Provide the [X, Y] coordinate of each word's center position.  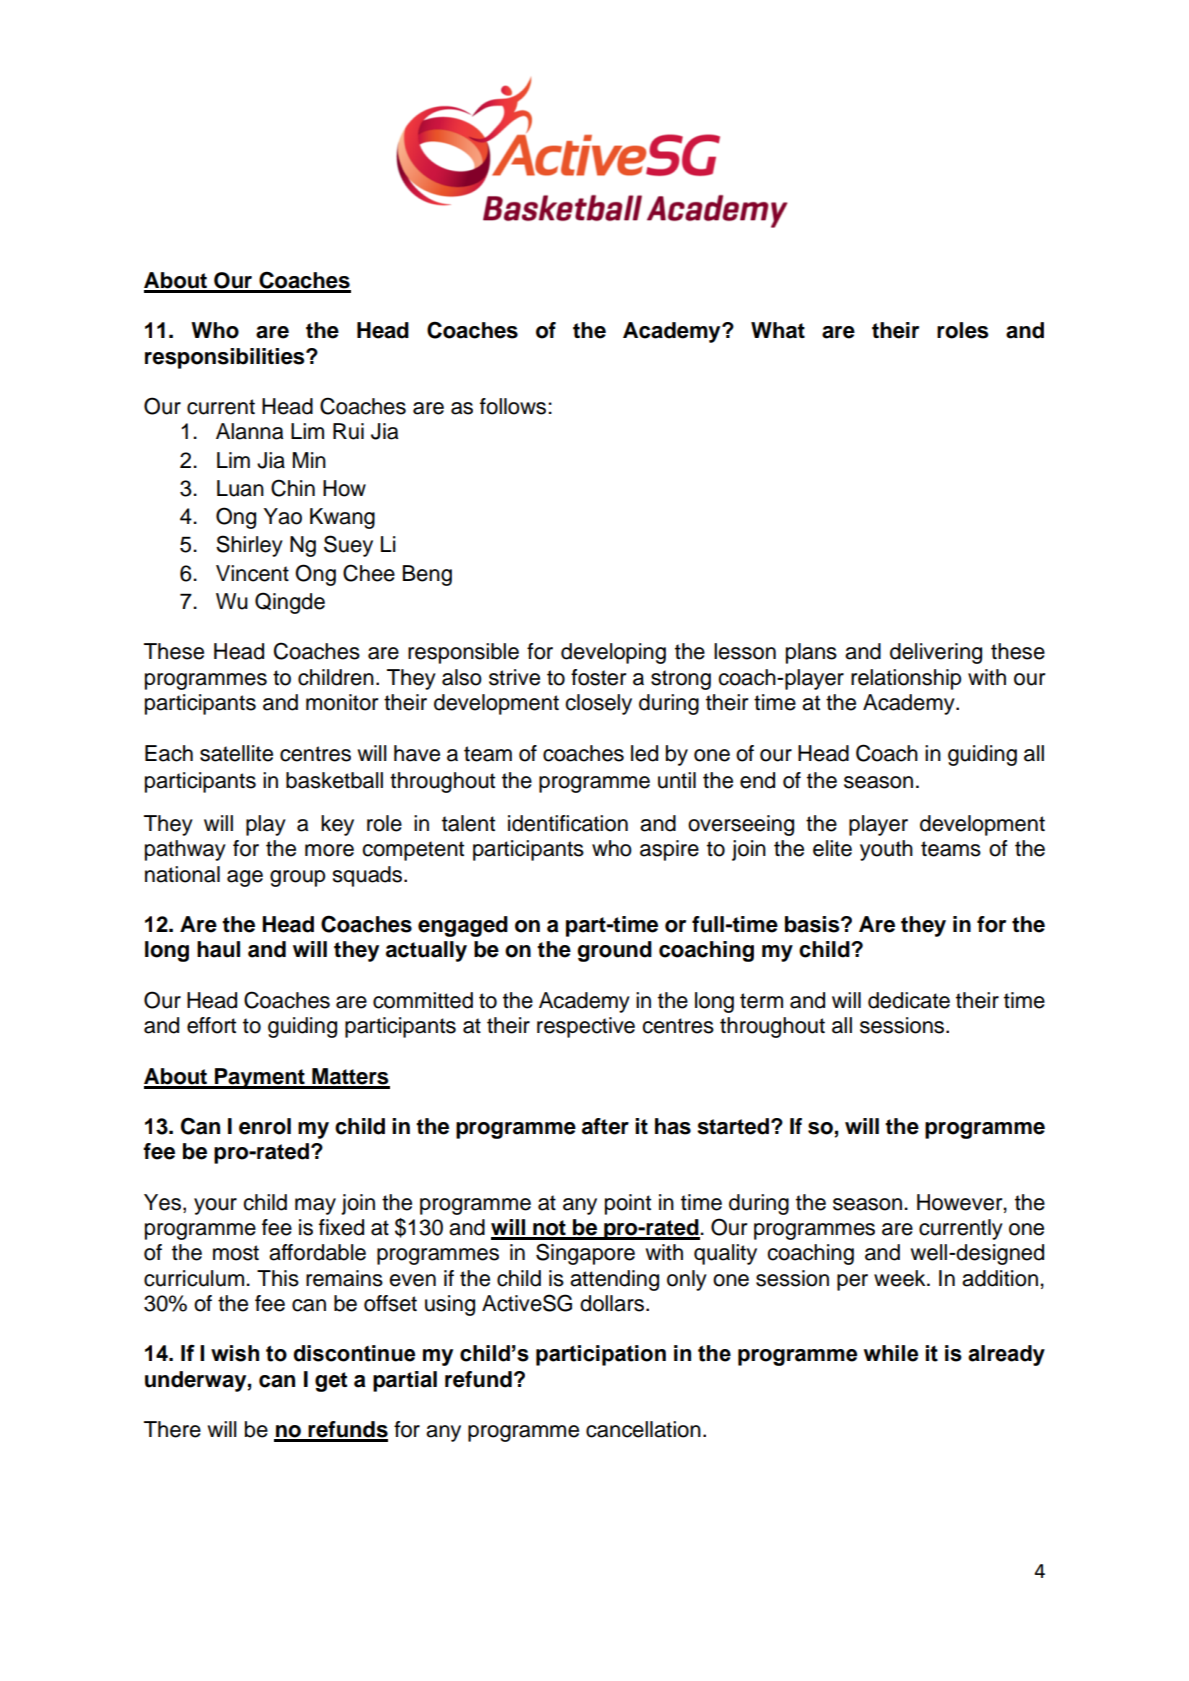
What [778, 330]
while [891, 1353]
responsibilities [226, 358]
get [331, 1382]
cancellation [643, 1429]
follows [514, 406]
